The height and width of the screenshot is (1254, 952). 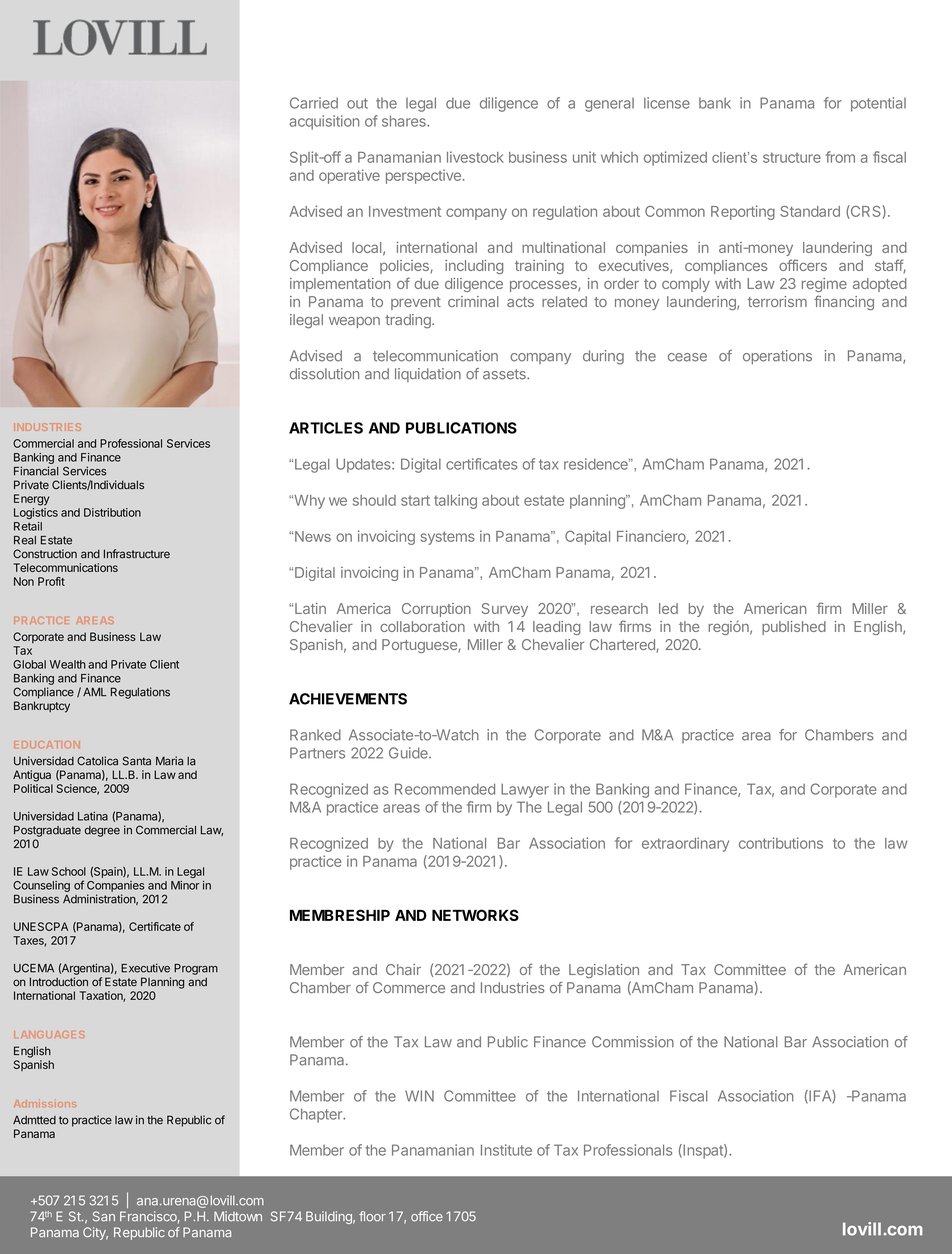 What do you see at coordinates (420, 646) in the screenshot?
I see `Portuguese` at bounding box center [420, 646].
